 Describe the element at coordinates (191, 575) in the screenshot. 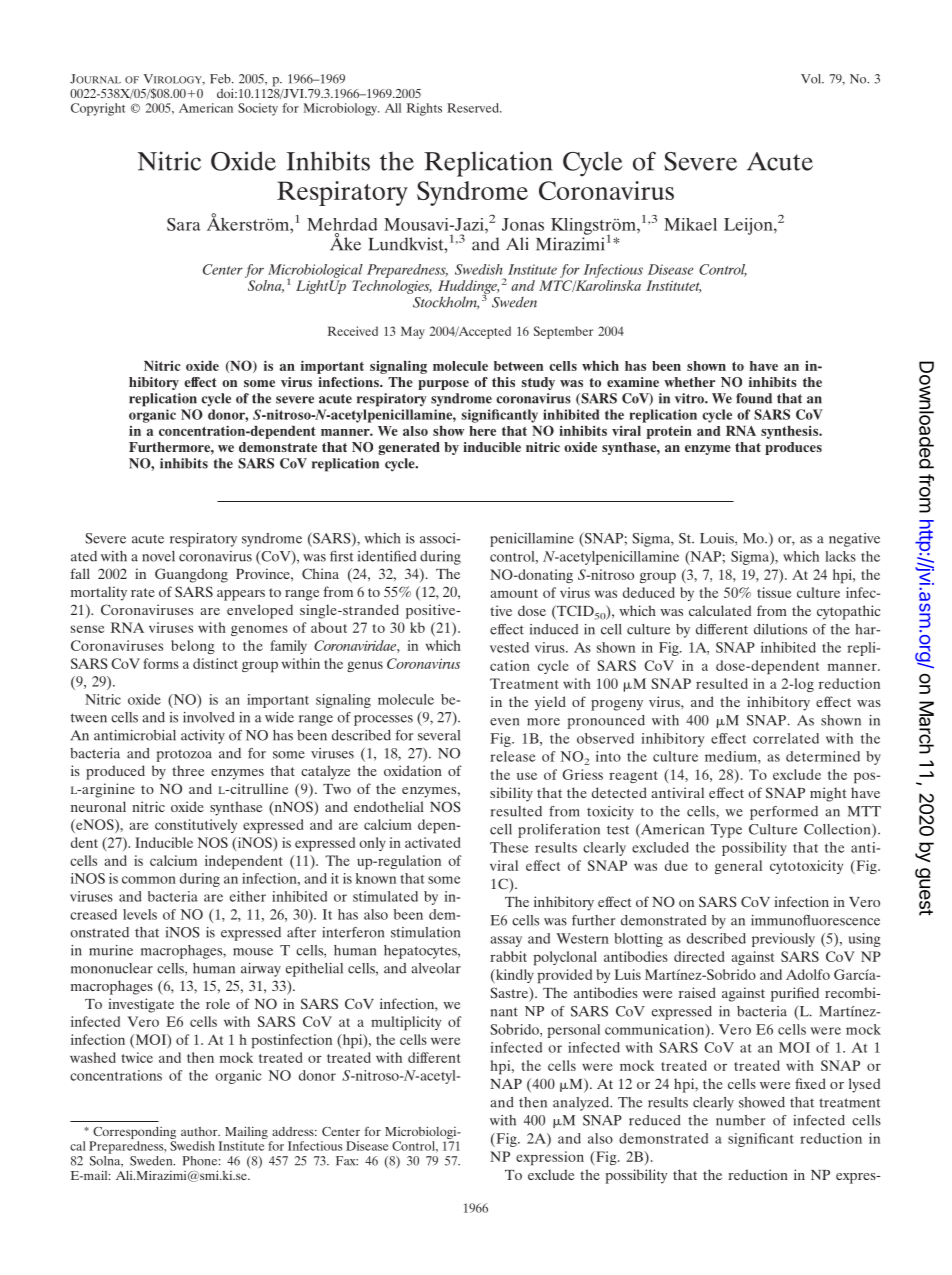

I see `Guangdong` at that location.
